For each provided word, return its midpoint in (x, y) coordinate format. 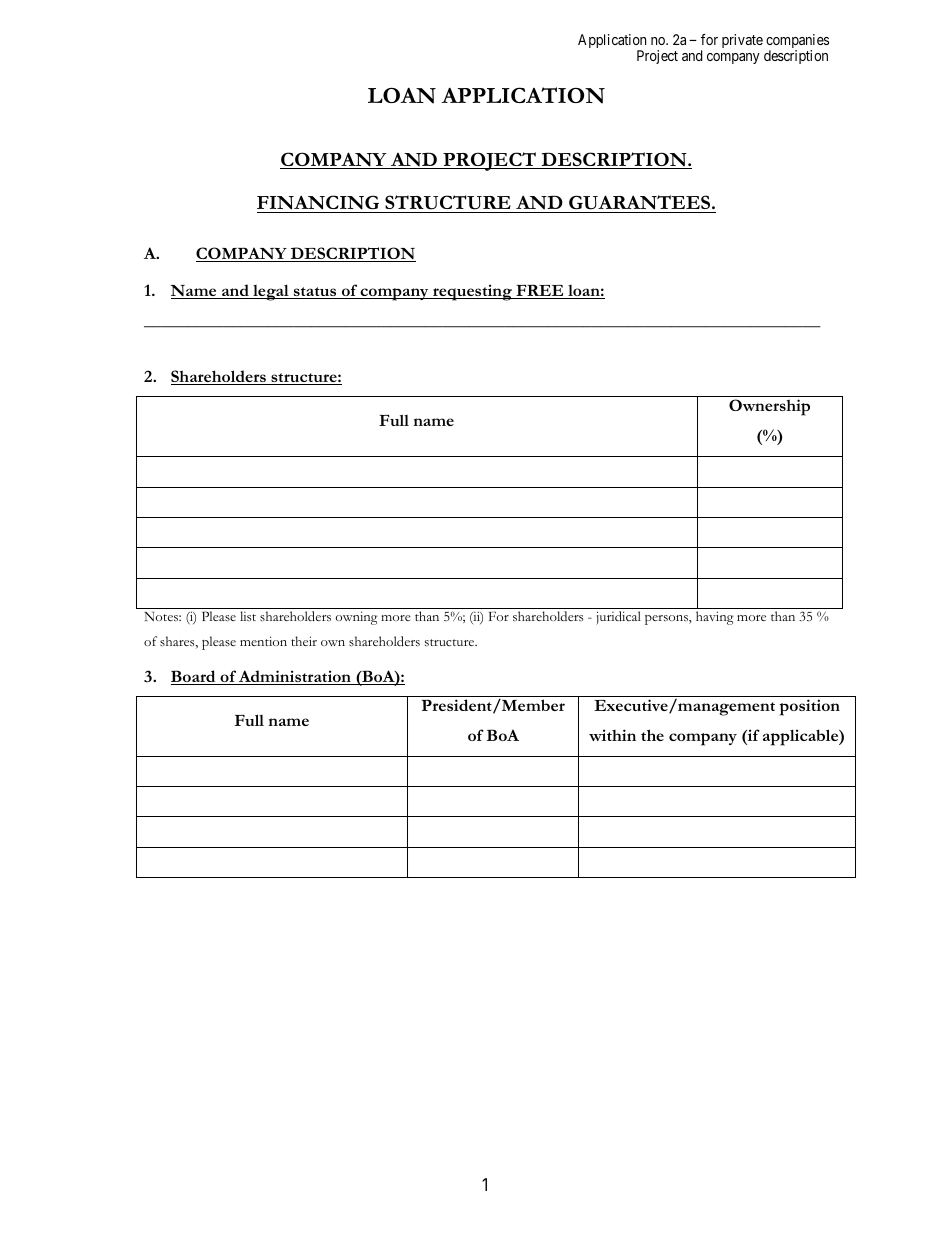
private (742, 41)
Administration (295, 677)
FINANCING (319, 204)
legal (271, 292)
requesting (472, 292)
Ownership (769, 407)
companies (797, 42)
